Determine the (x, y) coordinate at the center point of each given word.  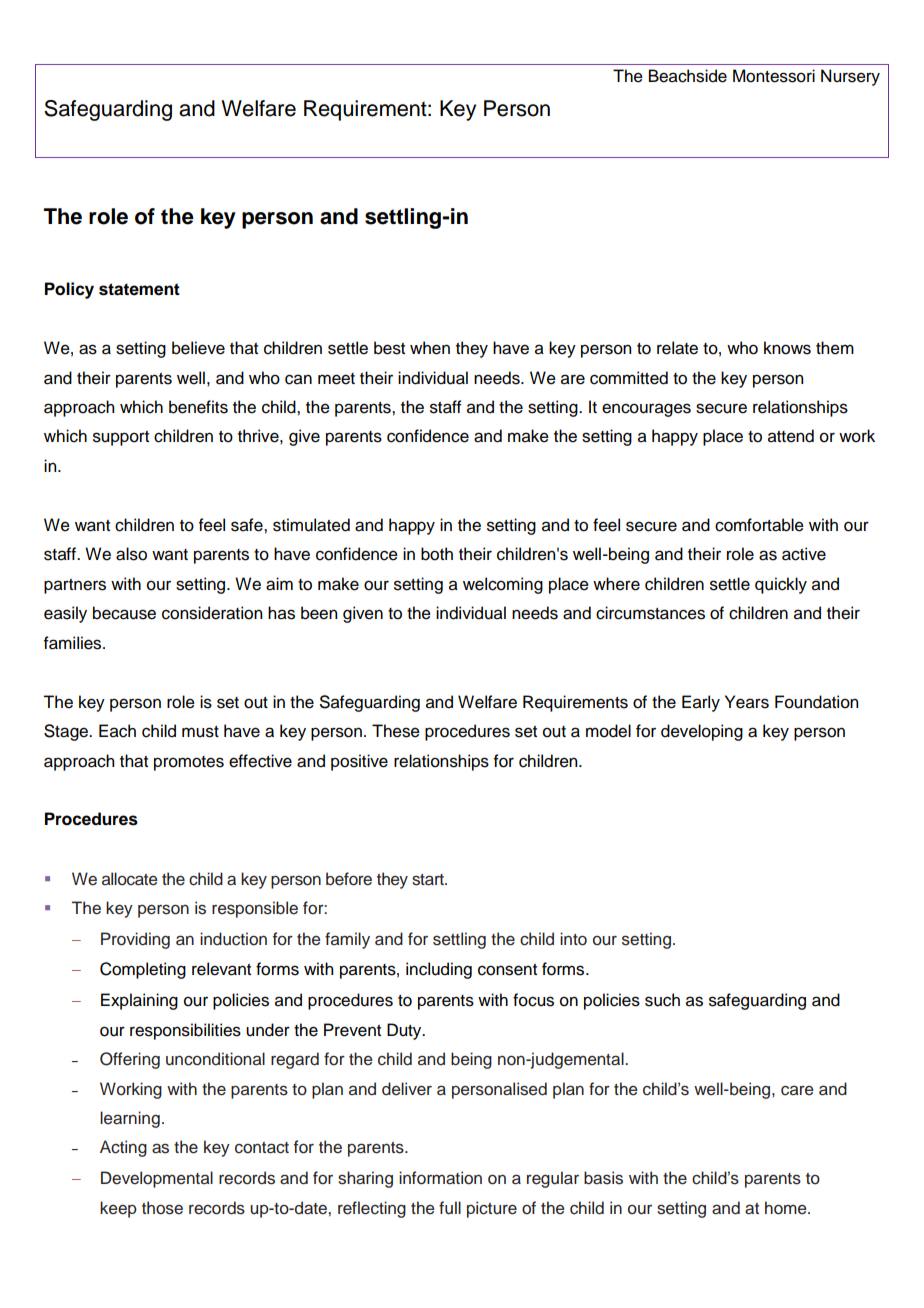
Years (747, 702)
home (787, 1208)
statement (139, 289)
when (430, 348)
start (429, 880)
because (124, 613)
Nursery (850, 77)
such (662, 1000)
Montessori (774, 76)
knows (787, 348)
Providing (135, 940)
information (440, 1178)
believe (198, 348)
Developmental (157, 1179)
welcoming (503, 585)
